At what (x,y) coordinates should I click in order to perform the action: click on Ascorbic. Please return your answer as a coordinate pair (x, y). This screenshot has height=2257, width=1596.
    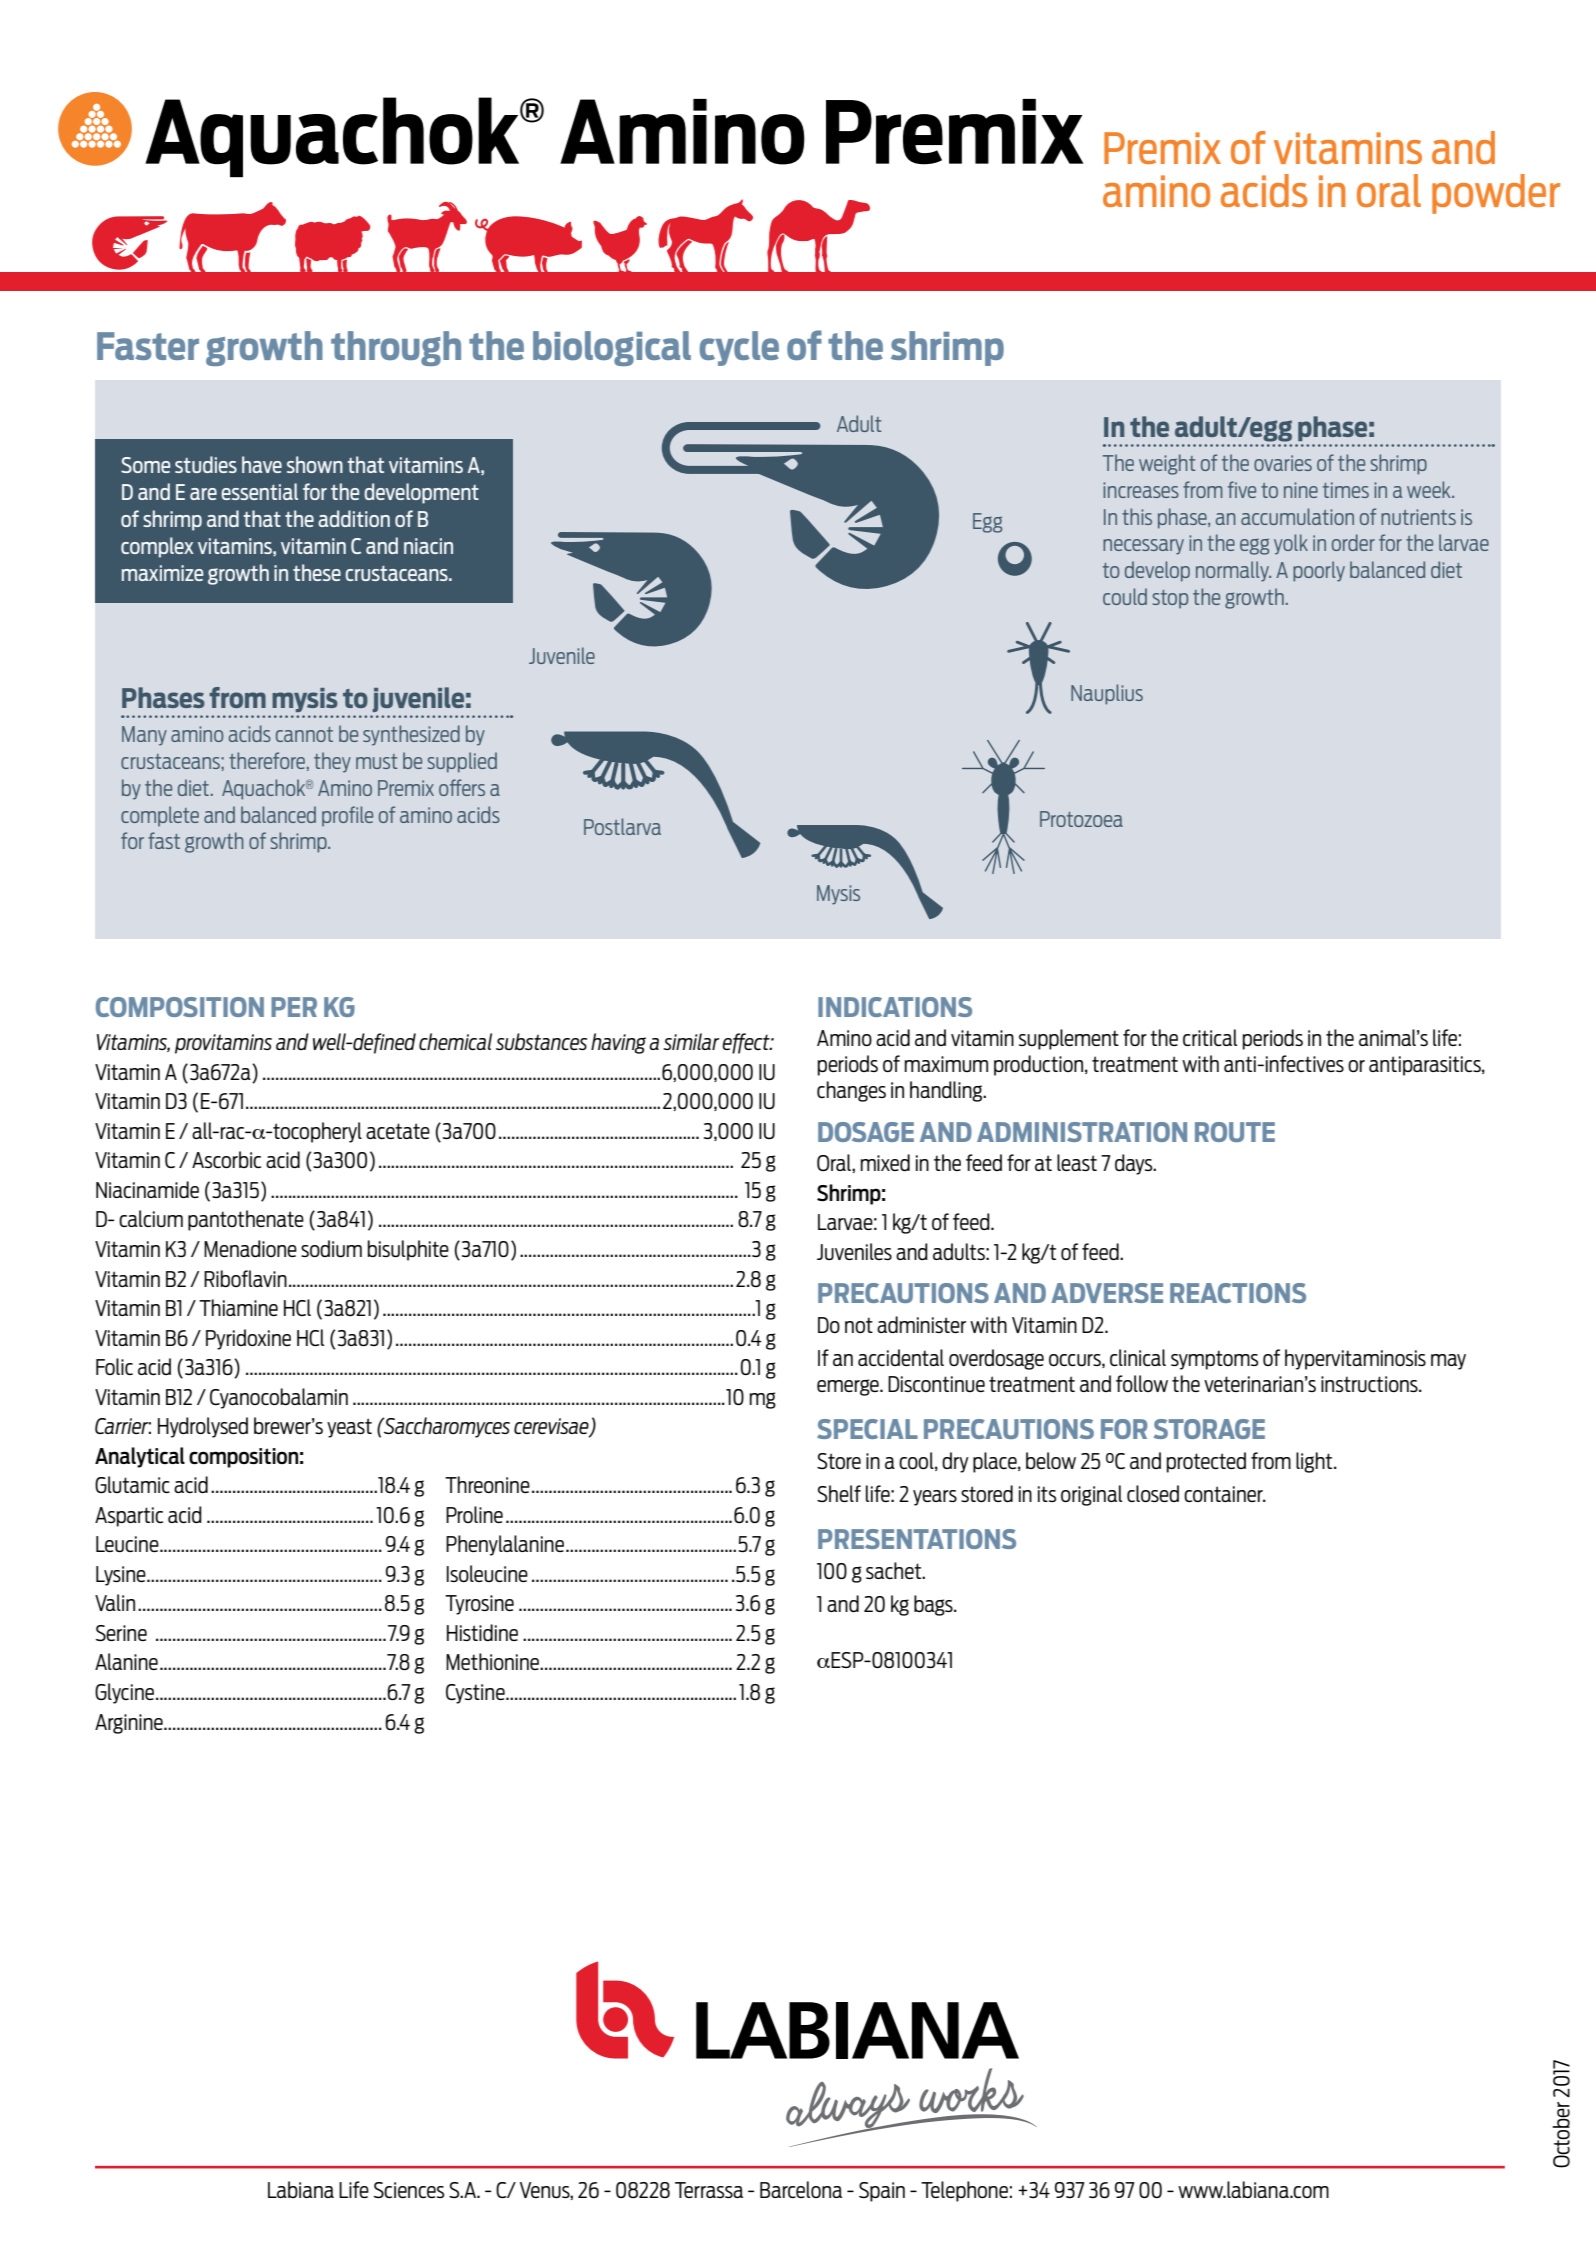
    Looking at the image, I should click on (226, 1159).
